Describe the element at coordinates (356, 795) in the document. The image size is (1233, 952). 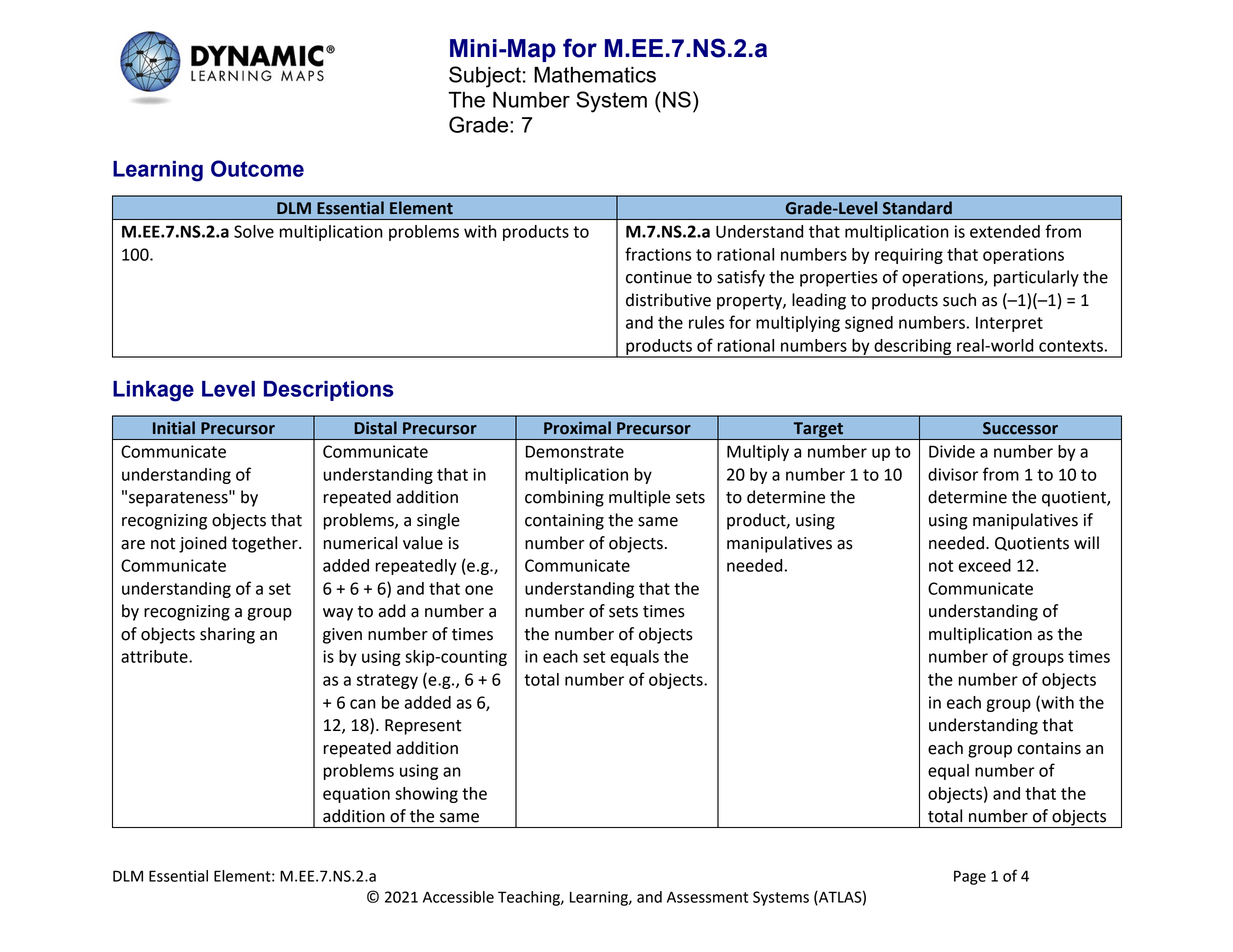
I see `equation` at that location.
